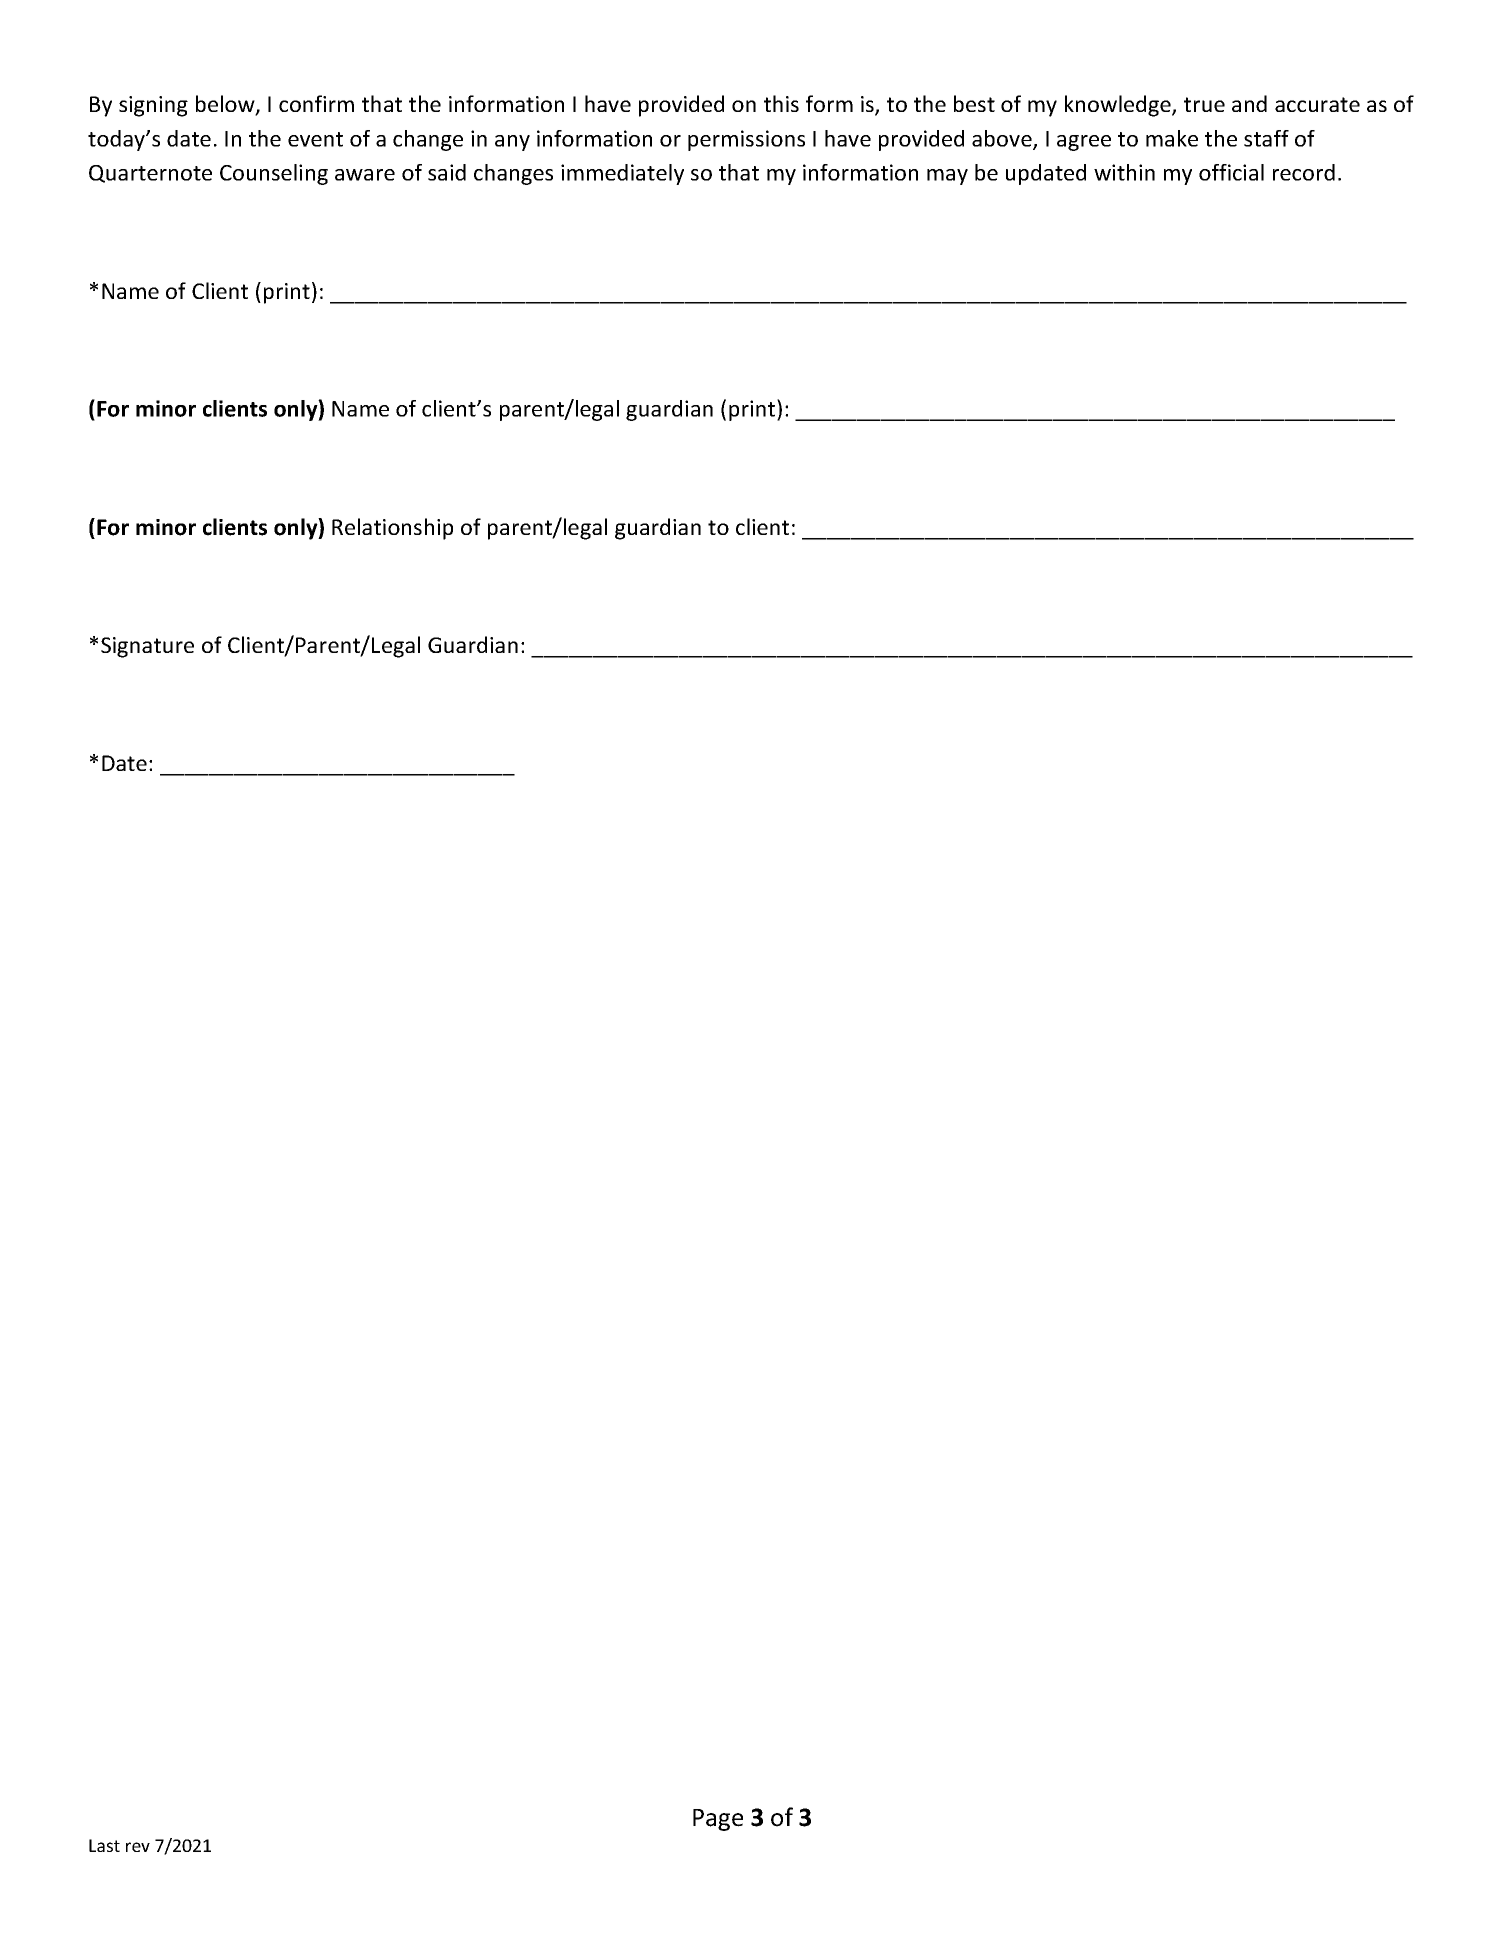  What do you see at coordinates (147, 647) in the page?
I see `Signature` at bounding box center [147, 647].
